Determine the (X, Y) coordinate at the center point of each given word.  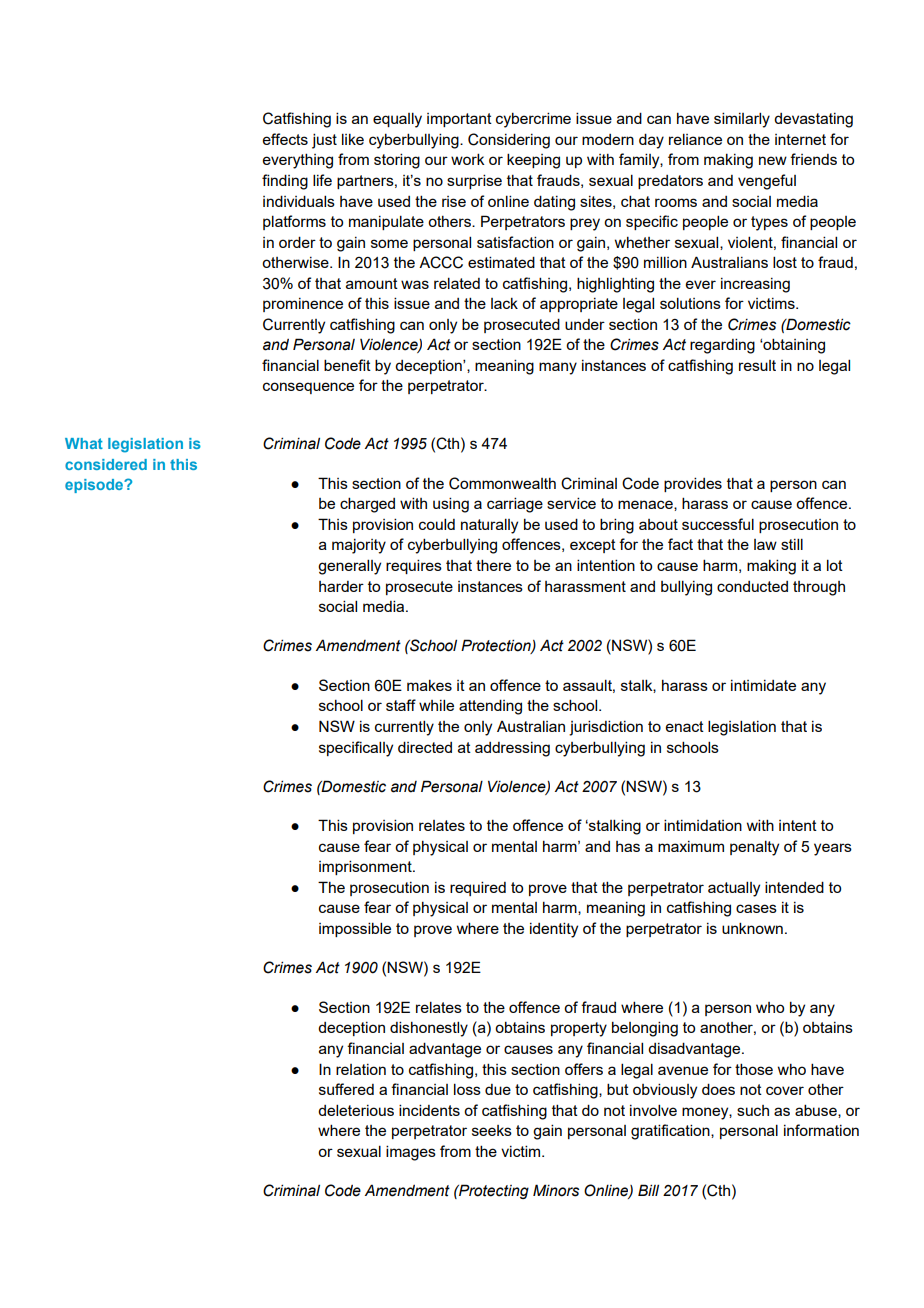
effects (285, 139)
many (558, 368)
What (84, 443)
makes (429, 685)
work (468, 159)
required (478, 888)
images (411, 1153)
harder (341, 586)
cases (756, 908)
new (773, 160)
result (757, 365)
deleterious (356, 1110)
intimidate (763, 685)
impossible (355, 929)
